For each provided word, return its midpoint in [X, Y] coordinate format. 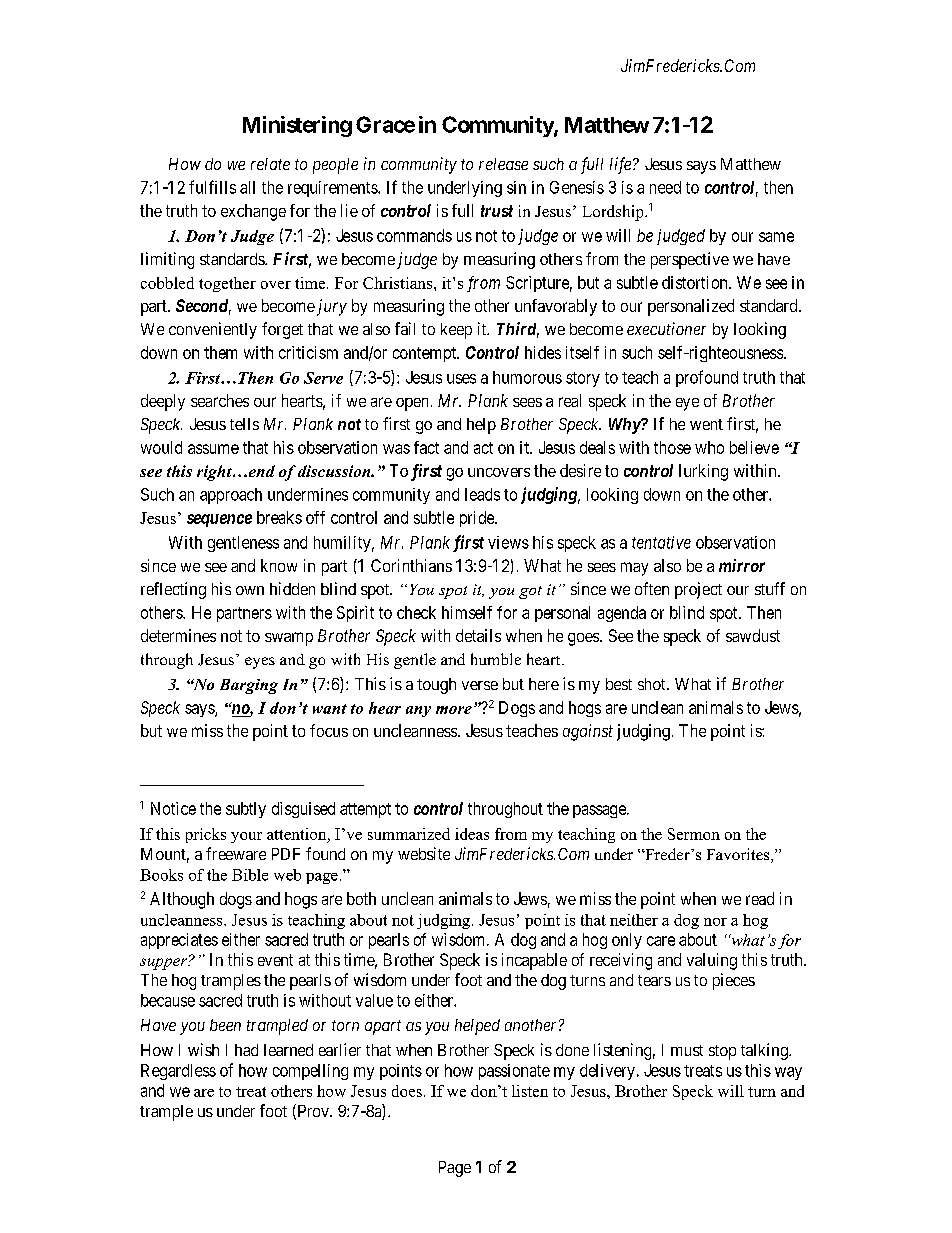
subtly [246, 810]
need [665, 187]
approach [231, 496]
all [247, 187]
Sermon [694, 834]
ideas [472, 834]
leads [482, 494]
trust [497, 211]
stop [722, 1052]
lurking [703, 472]
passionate [514, 1072]
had [246, 1050]
